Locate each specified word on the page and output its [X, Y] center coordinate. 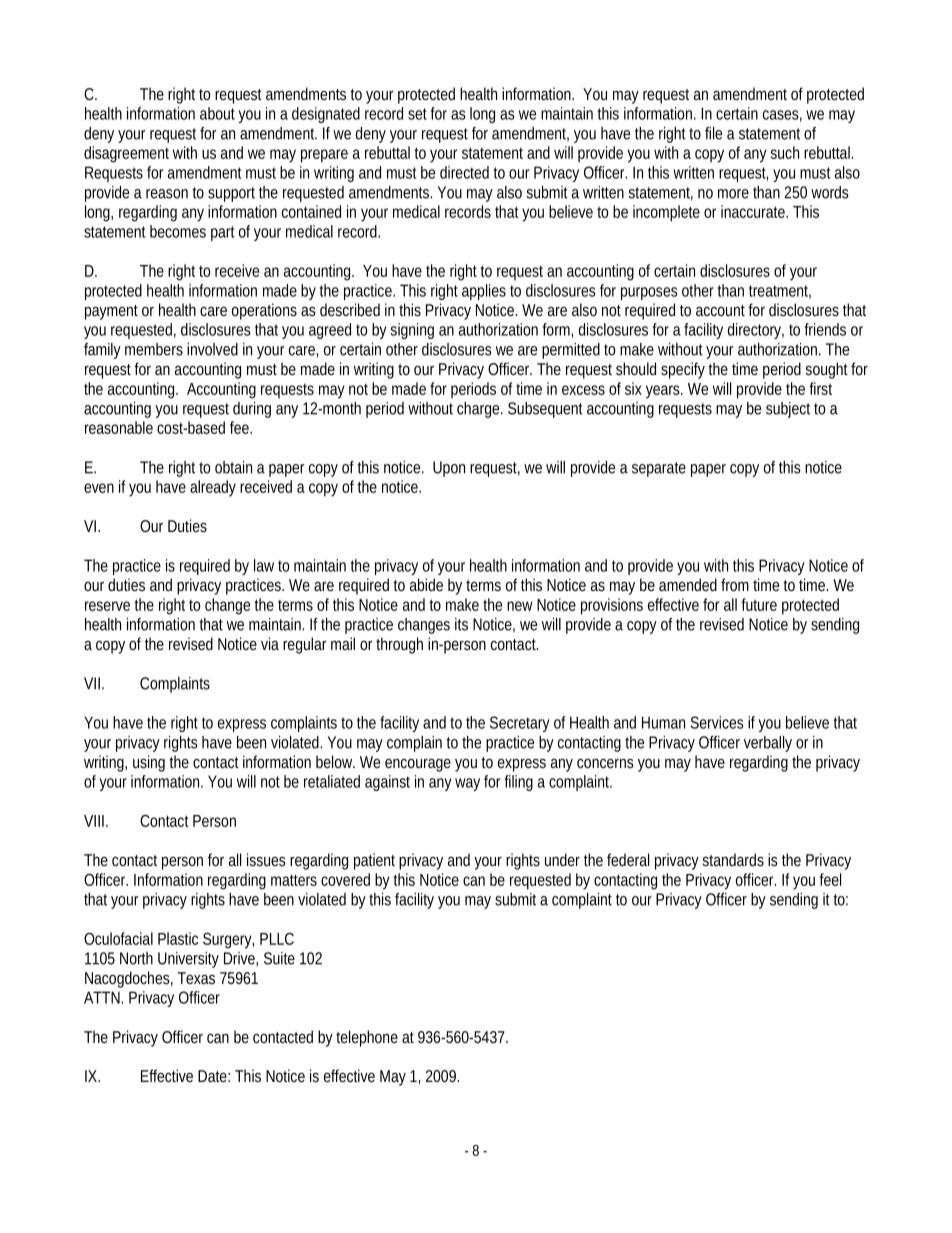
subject [788, 410]
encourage [418, 765]
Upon [449, 469]
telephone [367, 1038]
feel [830, 879]
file [713, 133]
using [149, 763]
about [219, 113]
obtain [233, 467]
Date [214, 1076]
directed [464, 172]
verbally [768, 744]
